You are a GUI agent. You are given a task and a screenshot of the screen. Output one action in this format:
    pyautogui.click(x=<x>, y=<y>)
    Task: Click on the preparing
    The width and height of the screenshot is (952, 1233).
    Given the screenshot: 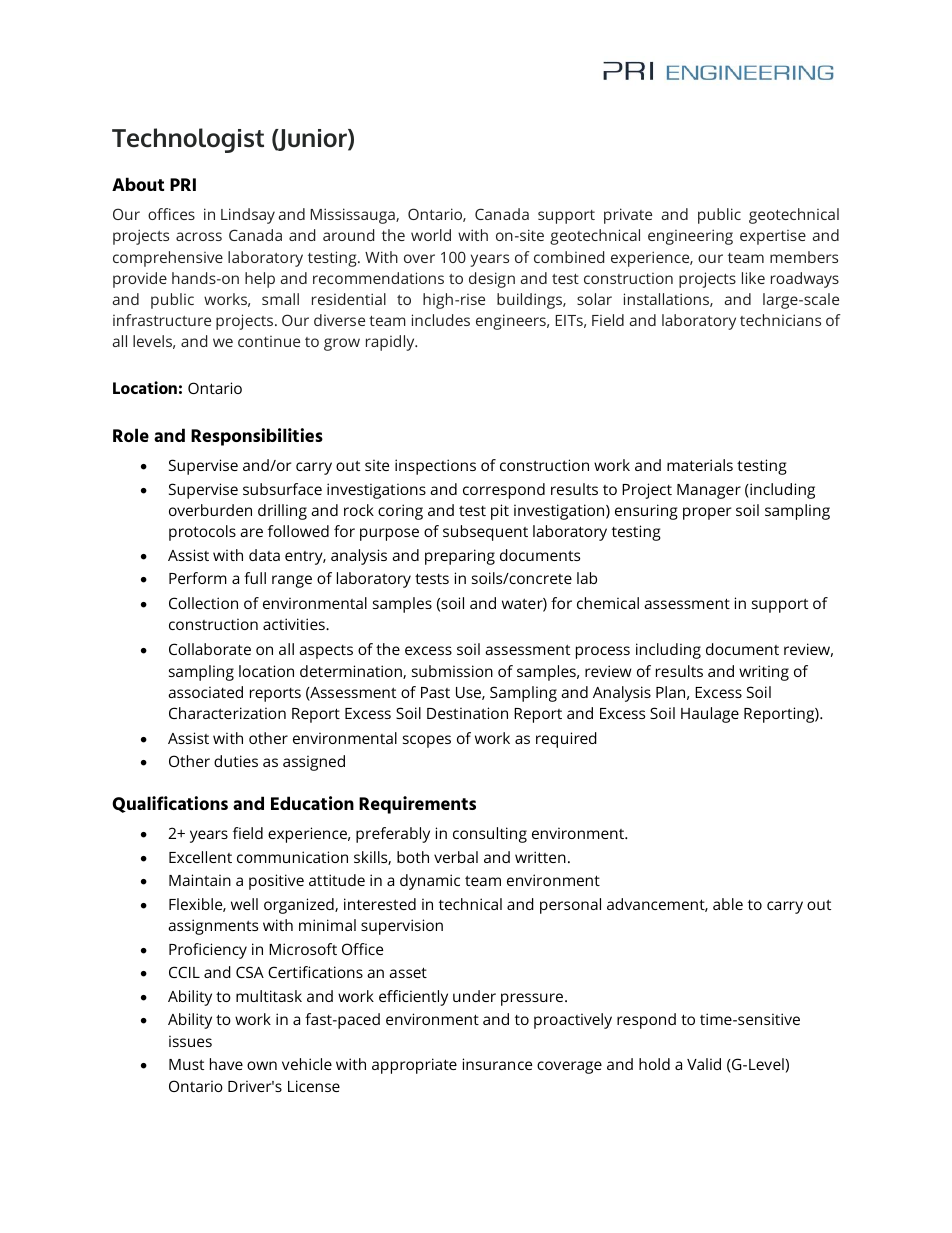 What is the action you would take?
    pyautogui.click(x=460, y=557)
